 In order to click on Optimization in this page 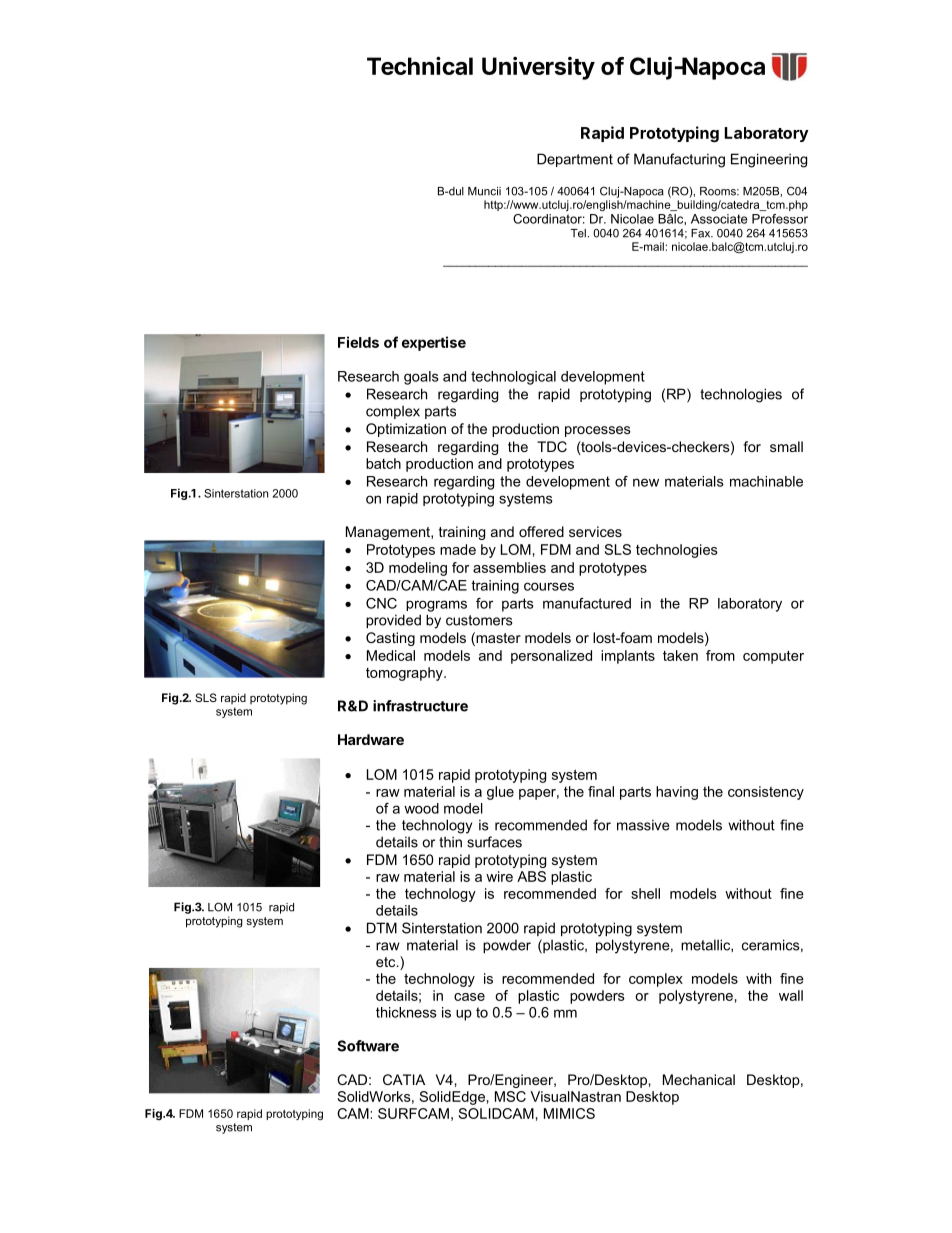, I will do `click(406, 430)`.
